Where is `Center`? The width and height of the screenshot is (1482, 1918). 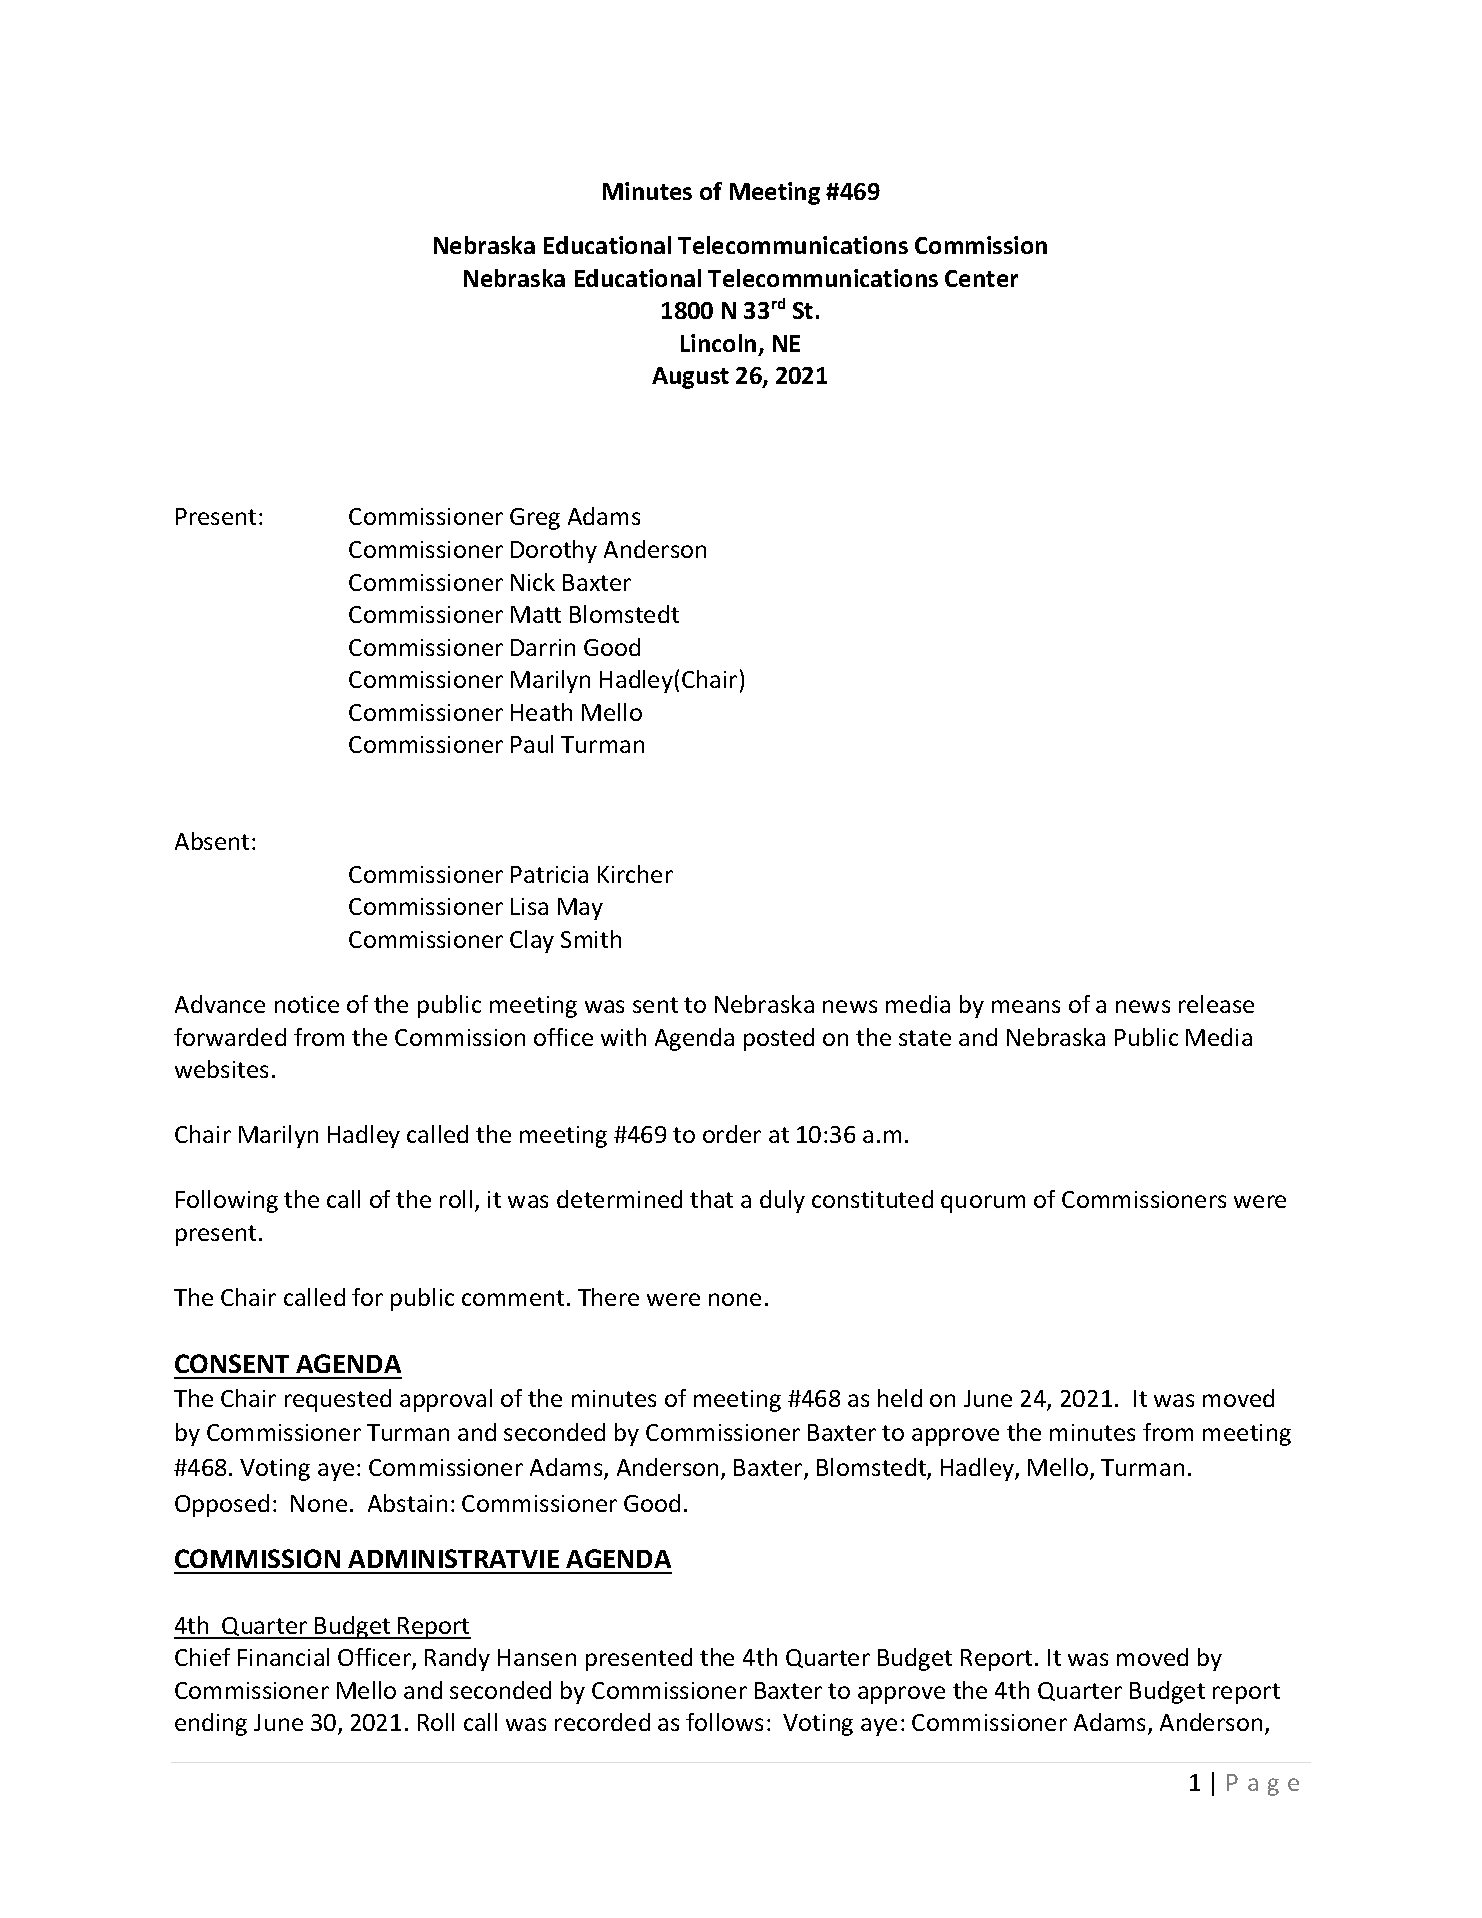
Center is located at coordinates (981, 278).
